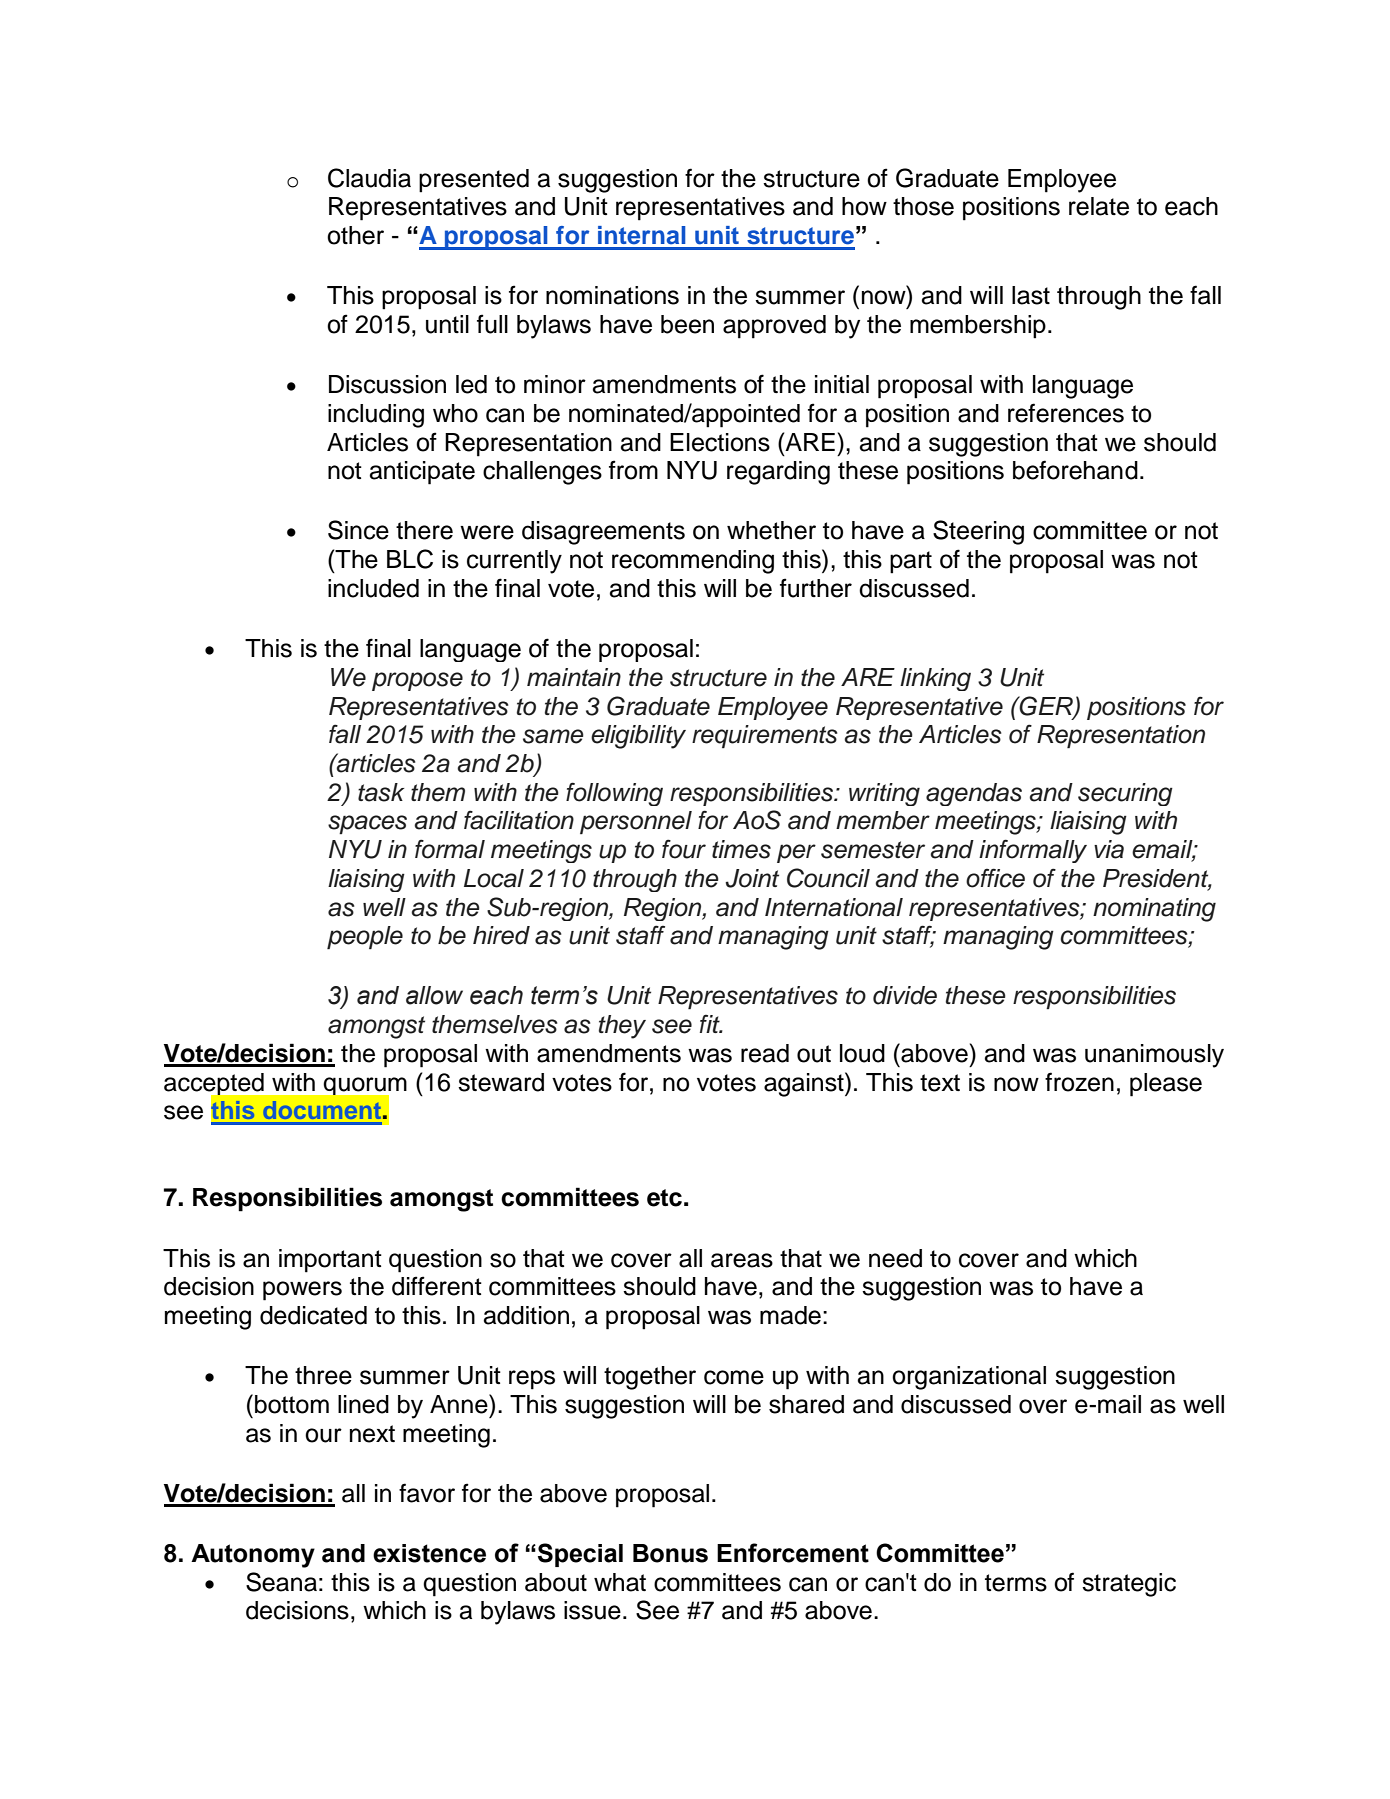  What do you see at coordinates (355, 235) in the screenshot?
I see `other` at bounding box center [355, 235].
